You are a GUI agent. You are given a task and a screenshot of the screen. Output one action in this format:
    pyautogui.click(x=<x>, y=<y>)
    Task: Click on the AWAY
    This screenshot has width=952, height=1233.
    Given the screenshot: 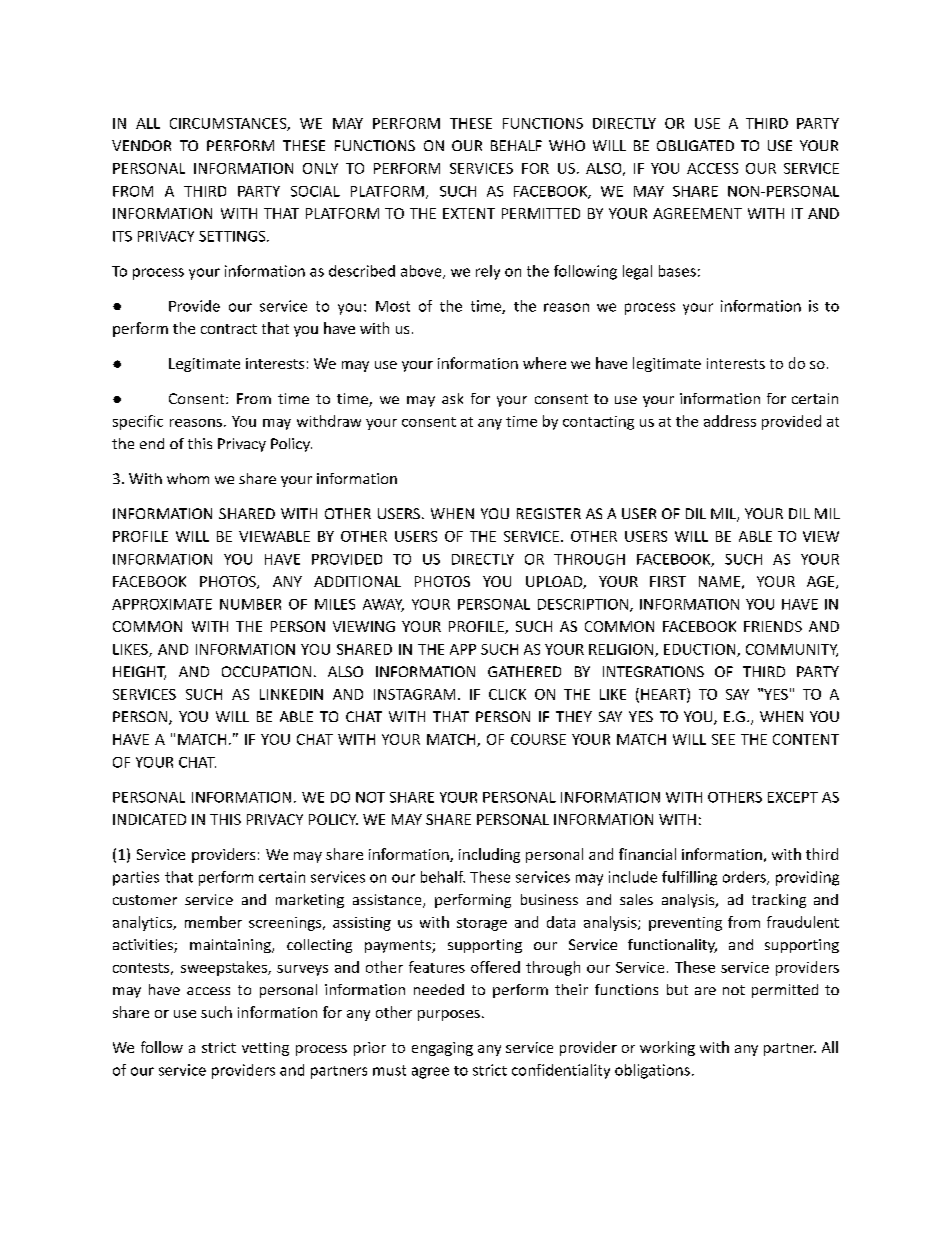 What is the action you would take?
    pyautogui.click(x=383, y=605)
